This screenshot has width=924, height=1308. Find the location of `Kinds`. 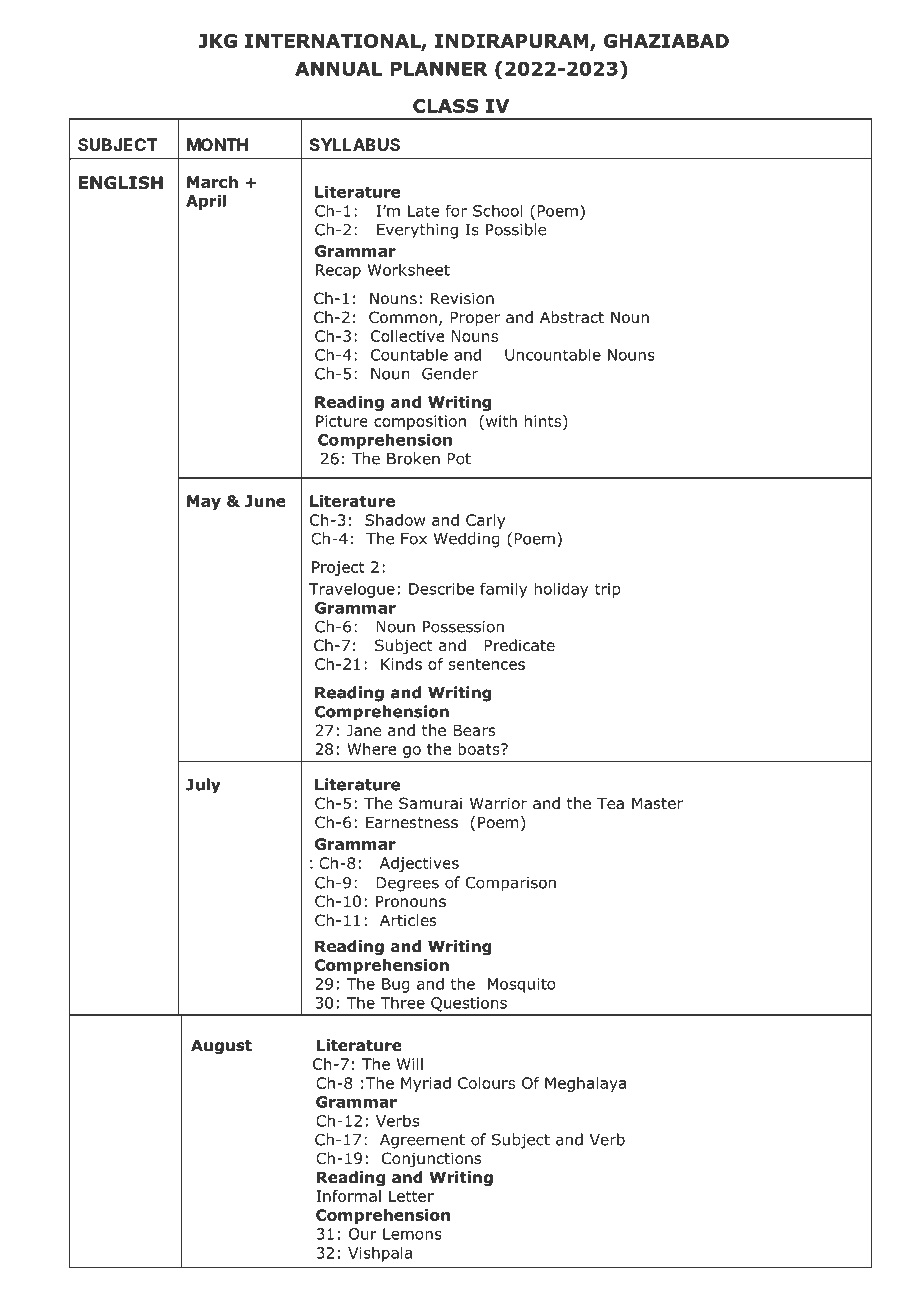

Kinds is located at coordinates (401, 664).
